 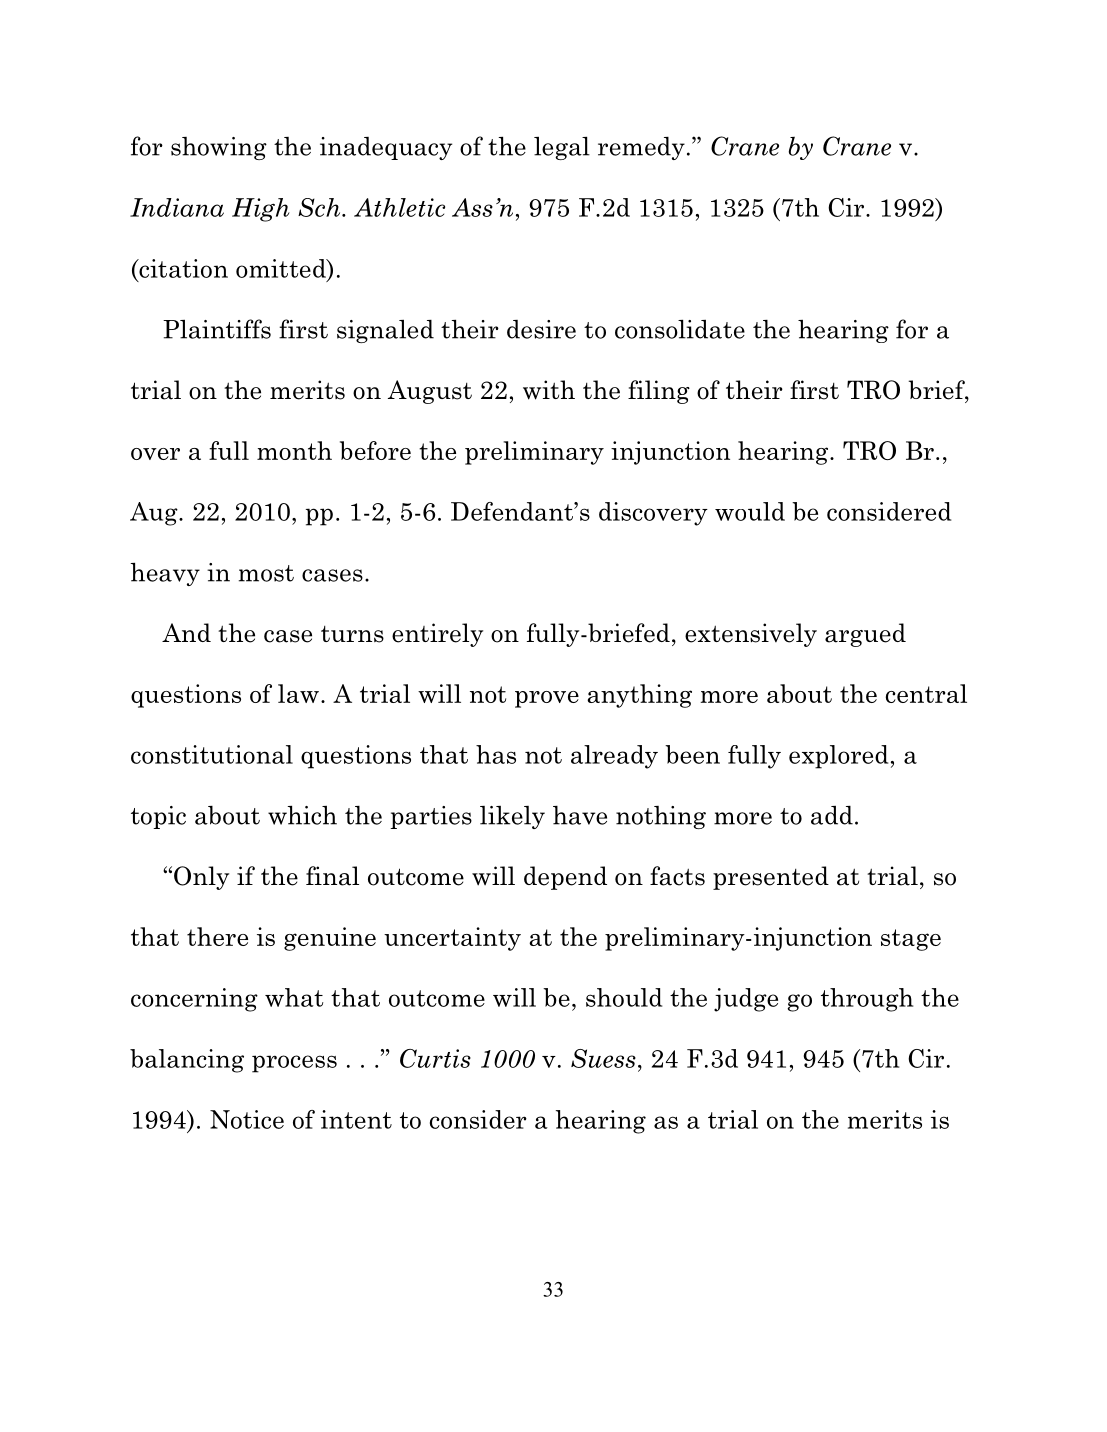 I want to click on legal, so click(x=562, y=148).
